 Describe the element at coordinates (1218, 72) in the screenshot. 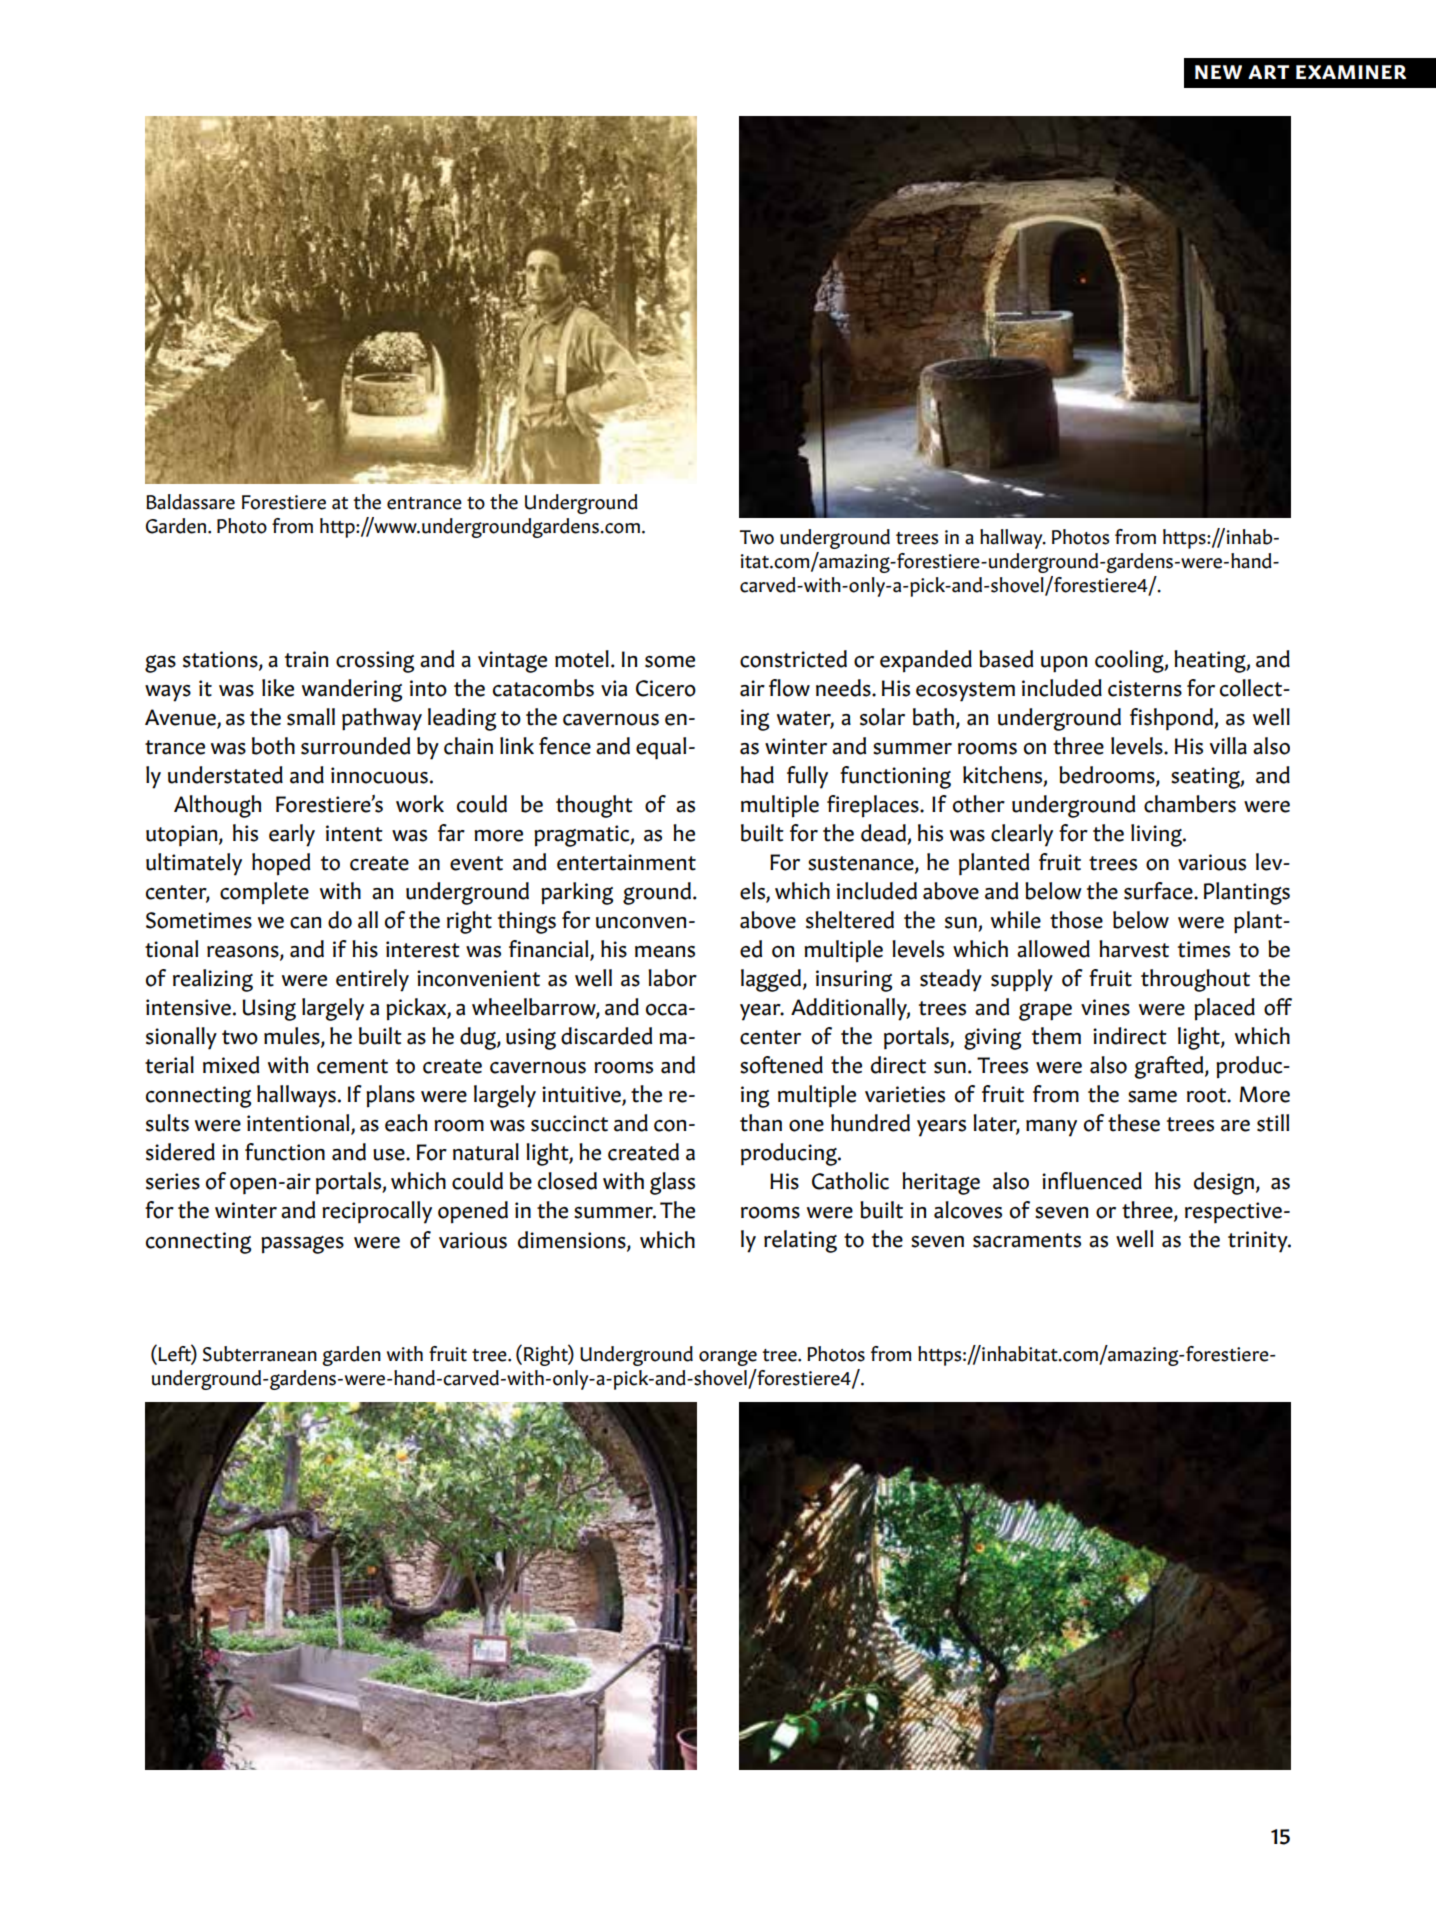

I see `NEW` at that location.
